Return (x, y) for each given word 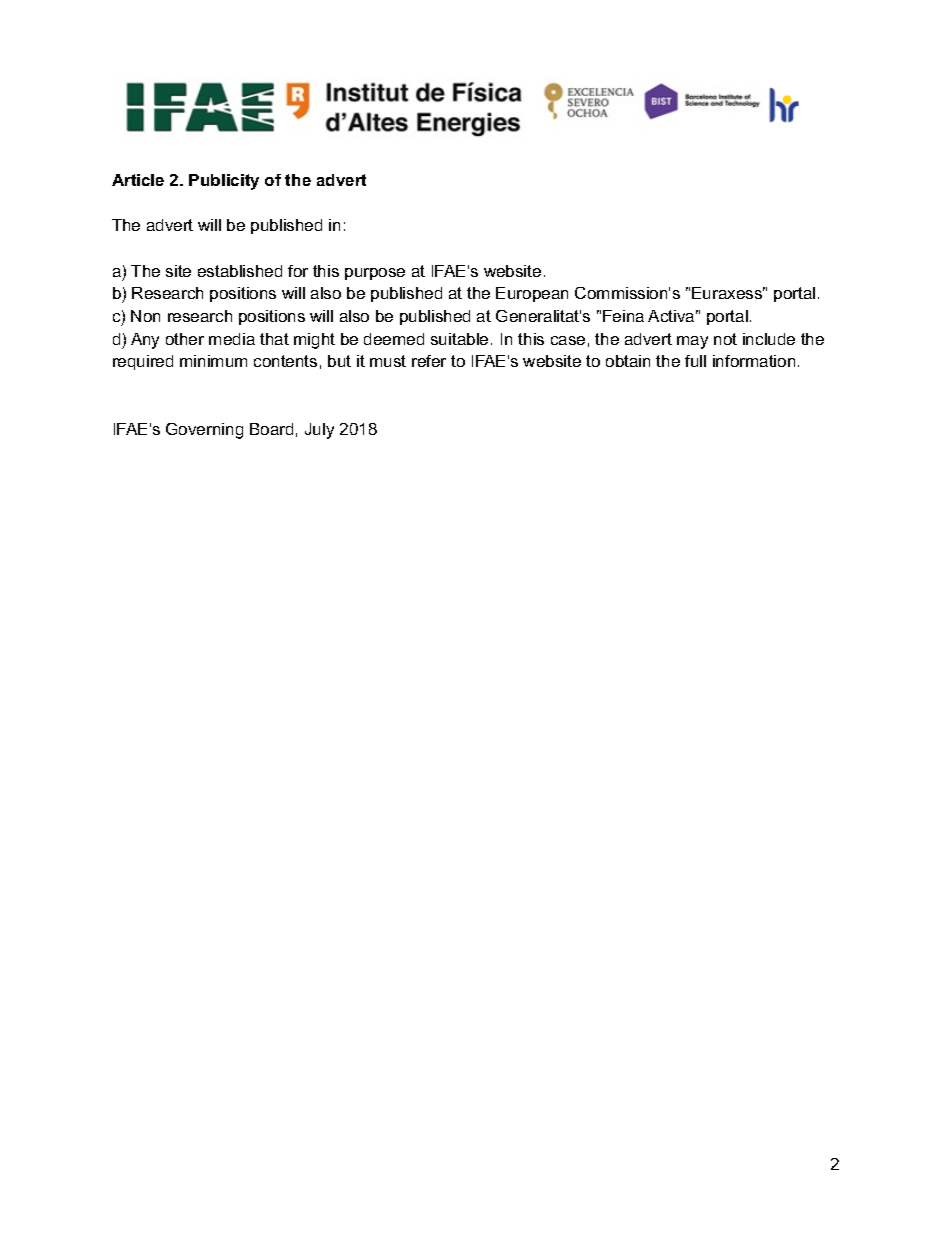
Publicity (224, 182)
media (232, 339)
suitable (459, 339)
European (532, 294)
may (692, 342)
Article (138, 180)
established (240, 271)
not (725, 339)
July (319, 431)
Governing (204, 431)
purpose (375, 274)
